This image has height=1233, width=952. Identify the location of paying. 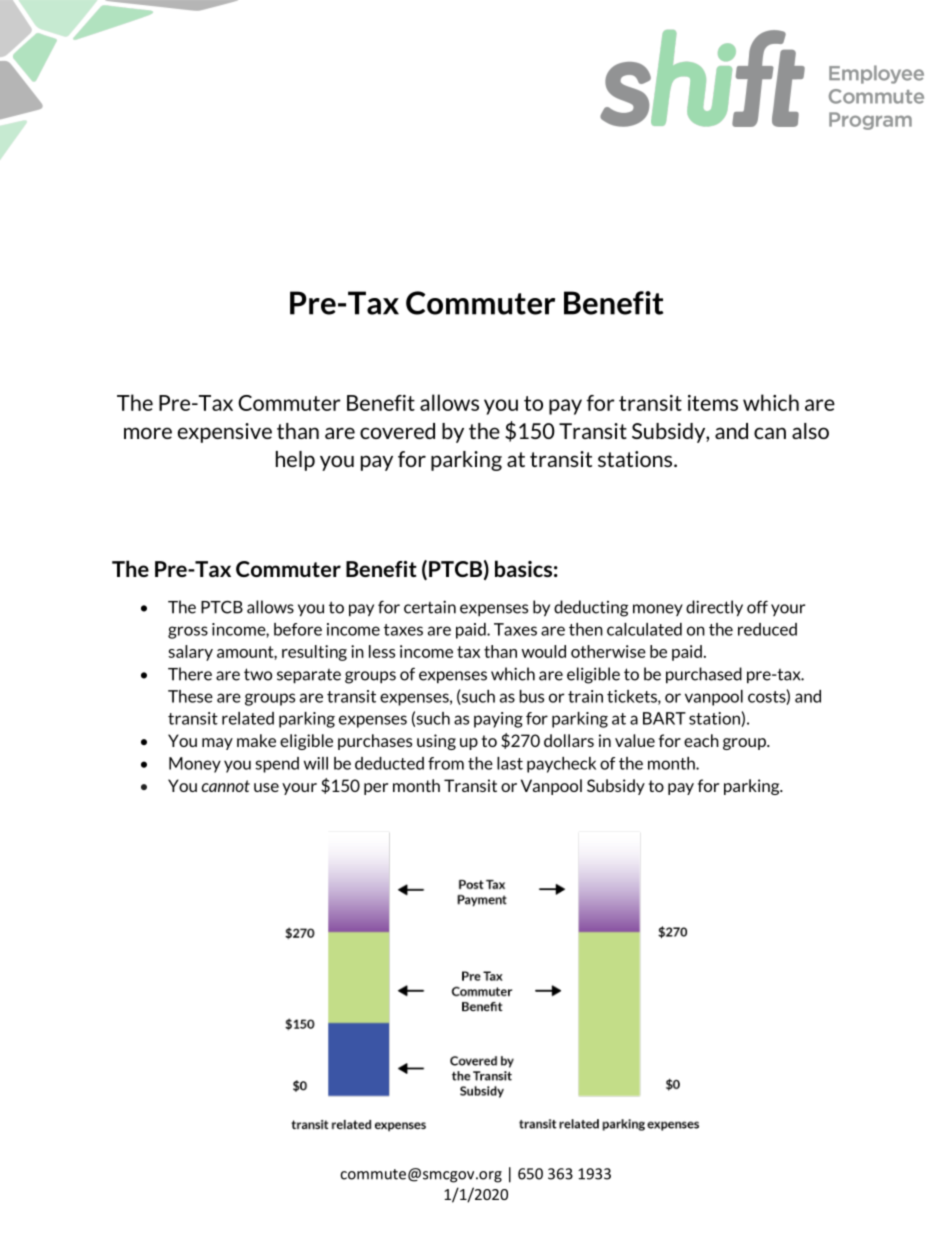
(498, 720).
